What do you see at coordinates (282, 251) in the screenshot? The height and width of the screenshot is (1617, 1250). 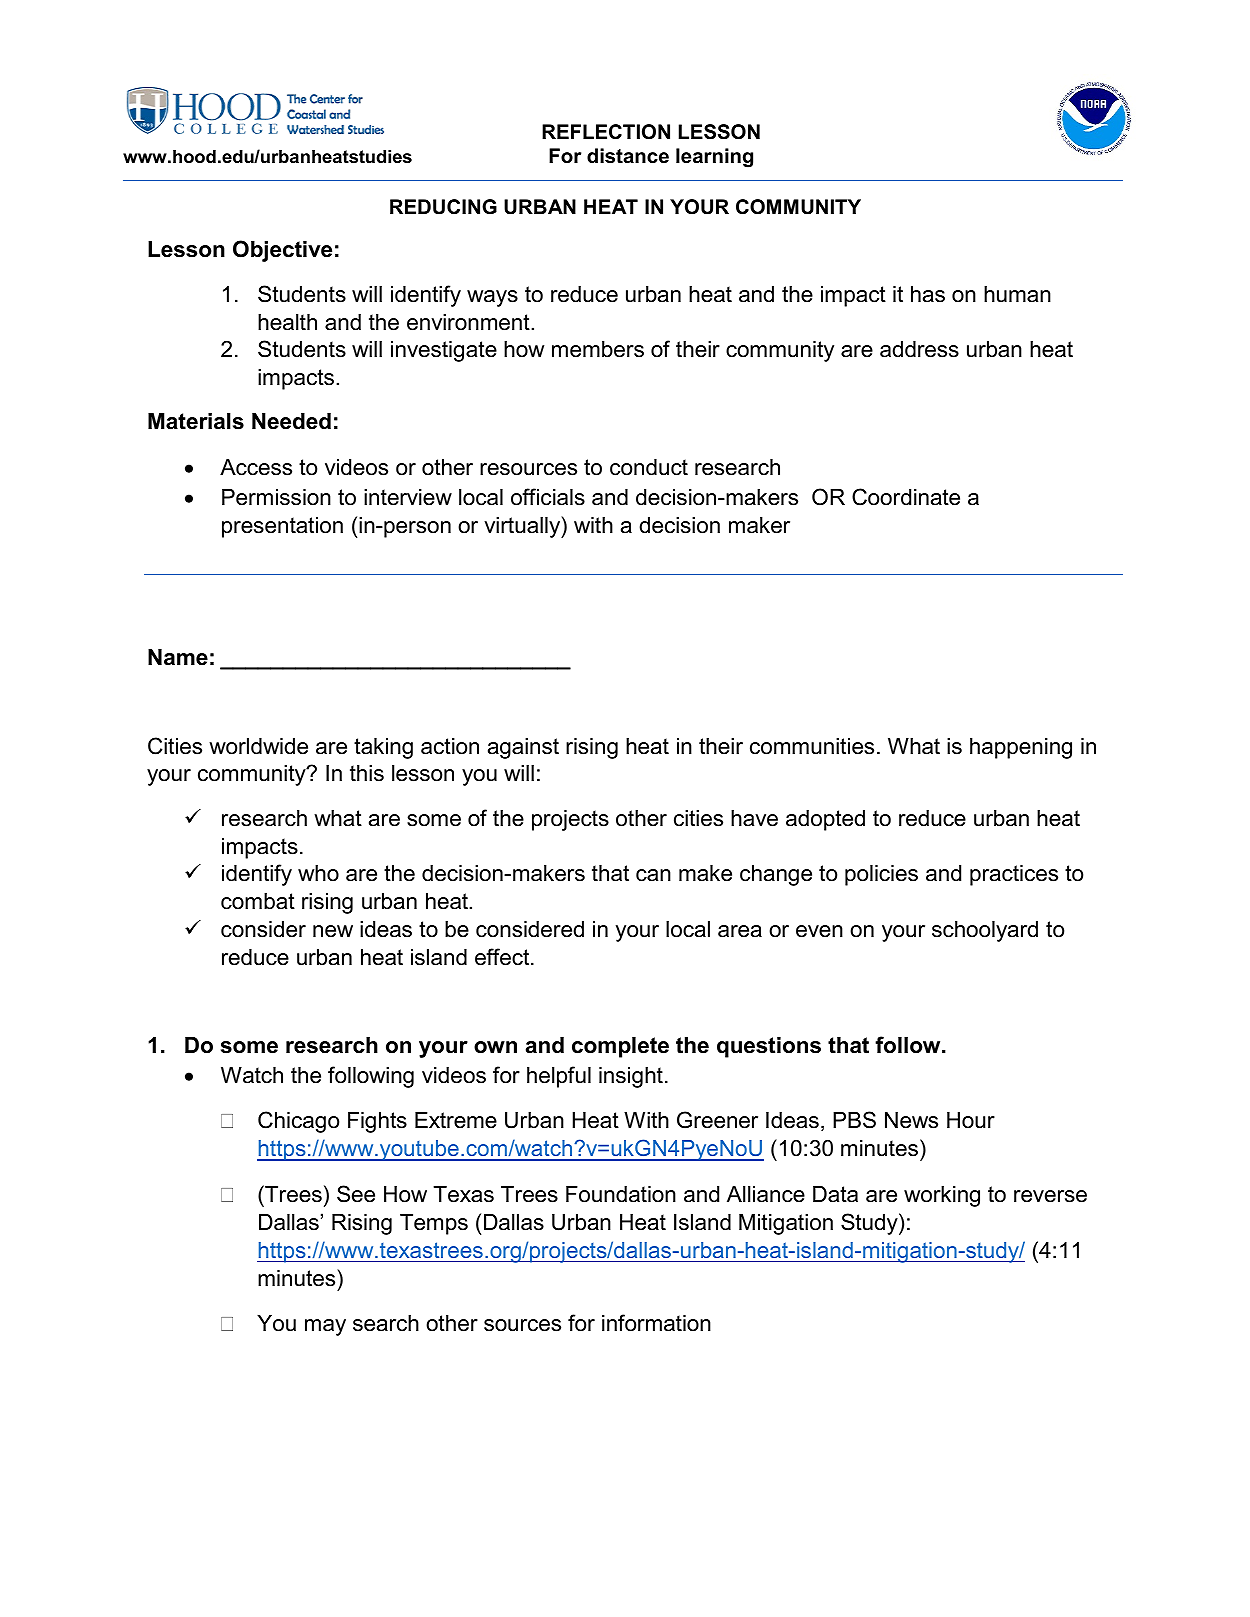 I see `Objective` at bounding box center [282, 251].
